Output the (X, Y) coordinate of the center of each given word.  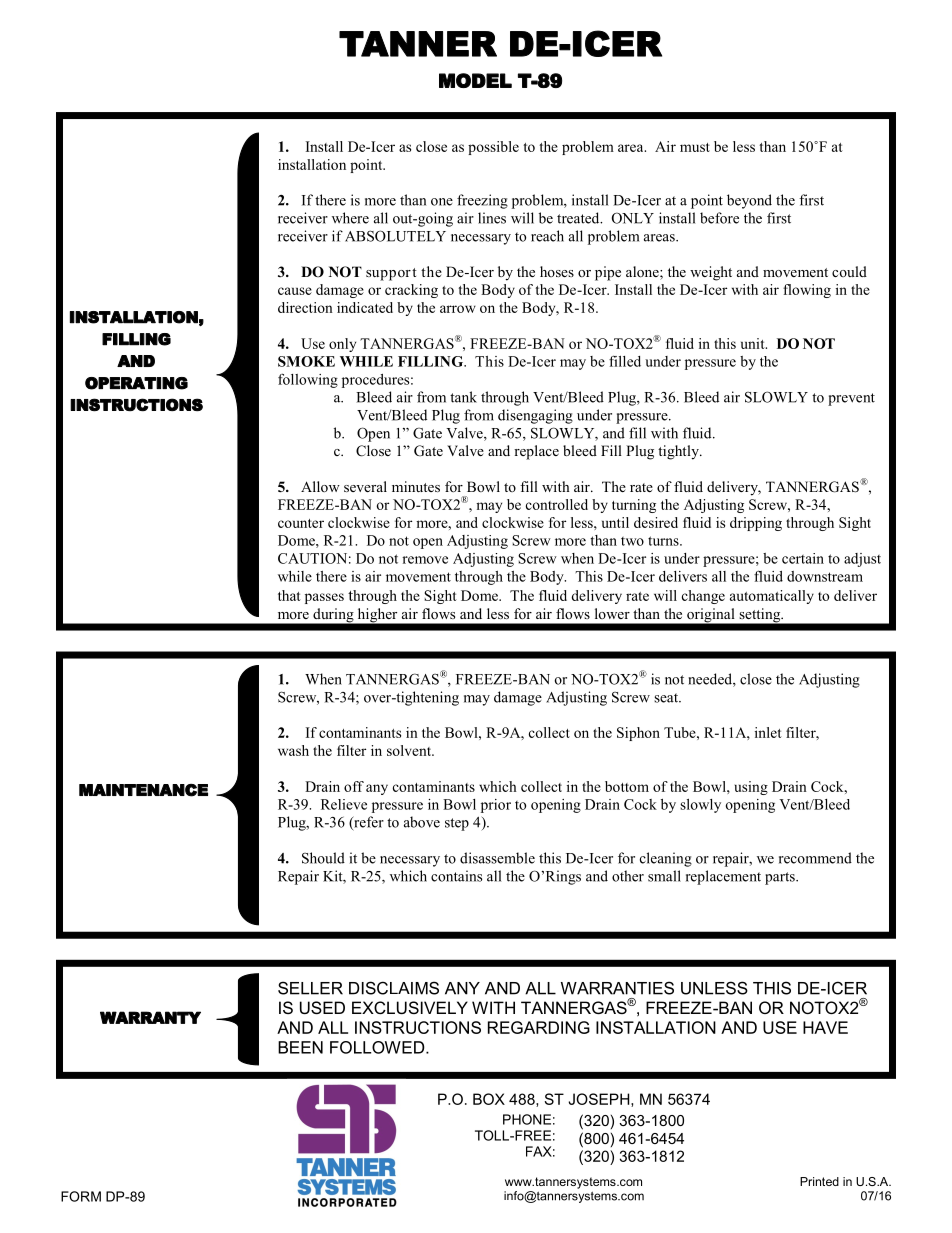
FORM (81, 1196)
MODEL (475, 80)
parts (781, 878)
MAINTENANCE (143, 790)
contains (456, 876)
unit (754, 343)
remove (425, 560)
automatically (772, 597)
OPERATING (136, 383)
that (289, 595)
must (695, 147)
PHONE (527, 1119)
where (350, 218)
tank (463, 397)
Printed (819, 1181)
